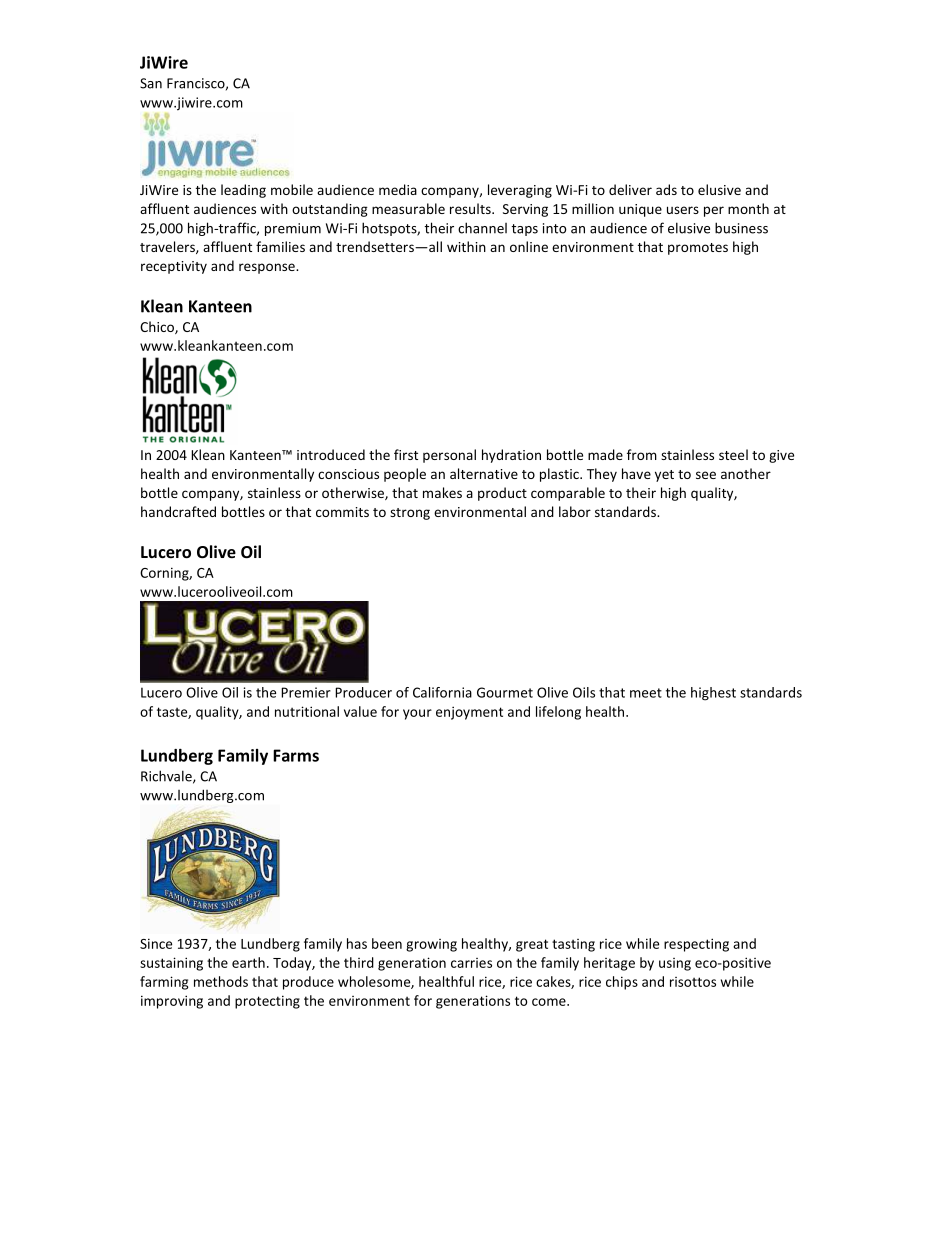  What do you see at coordinates (529, 246) in the screenshot?
I see `online` at bounding box center [529, 246].
